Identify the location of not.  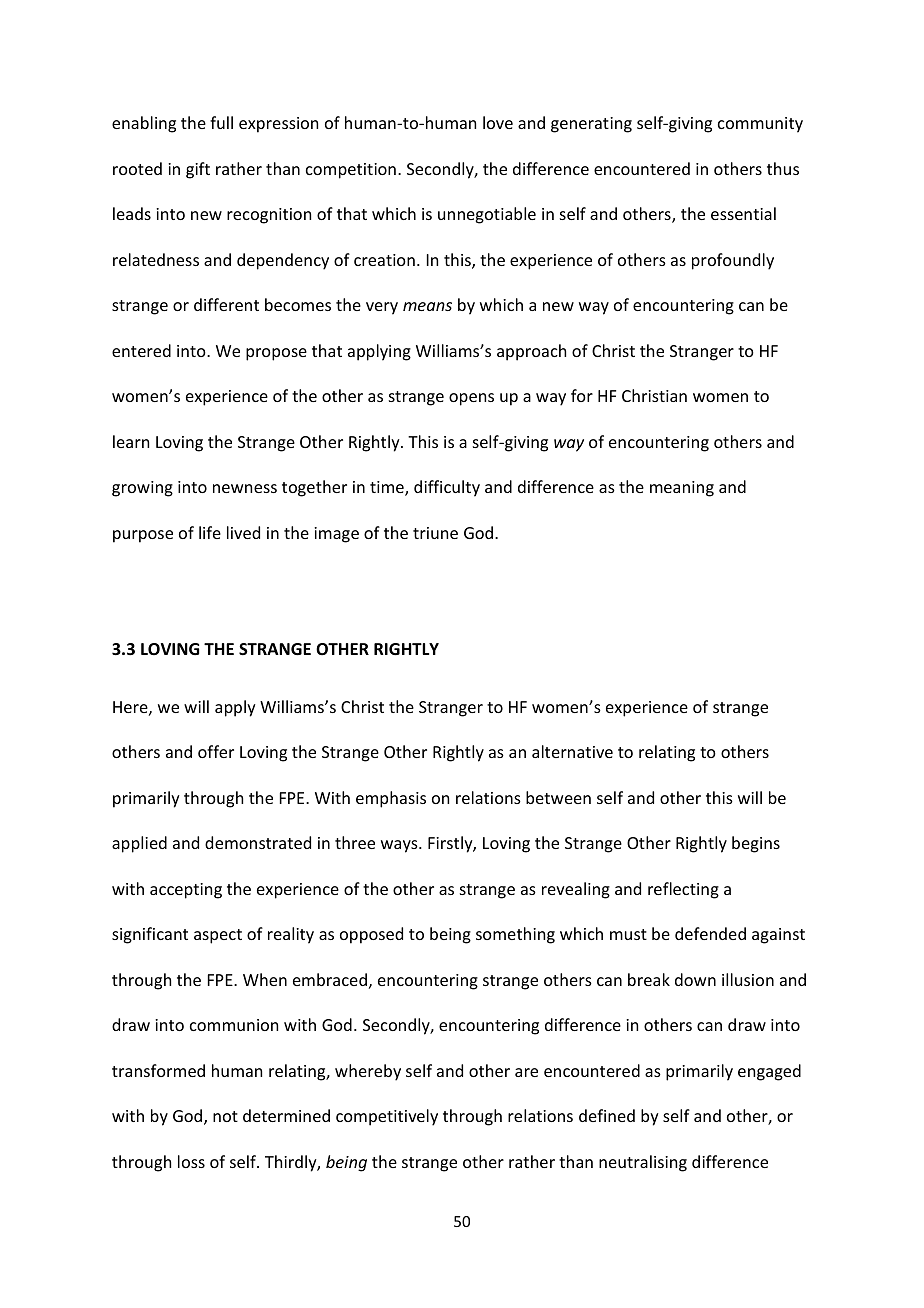
(225, 1116).
